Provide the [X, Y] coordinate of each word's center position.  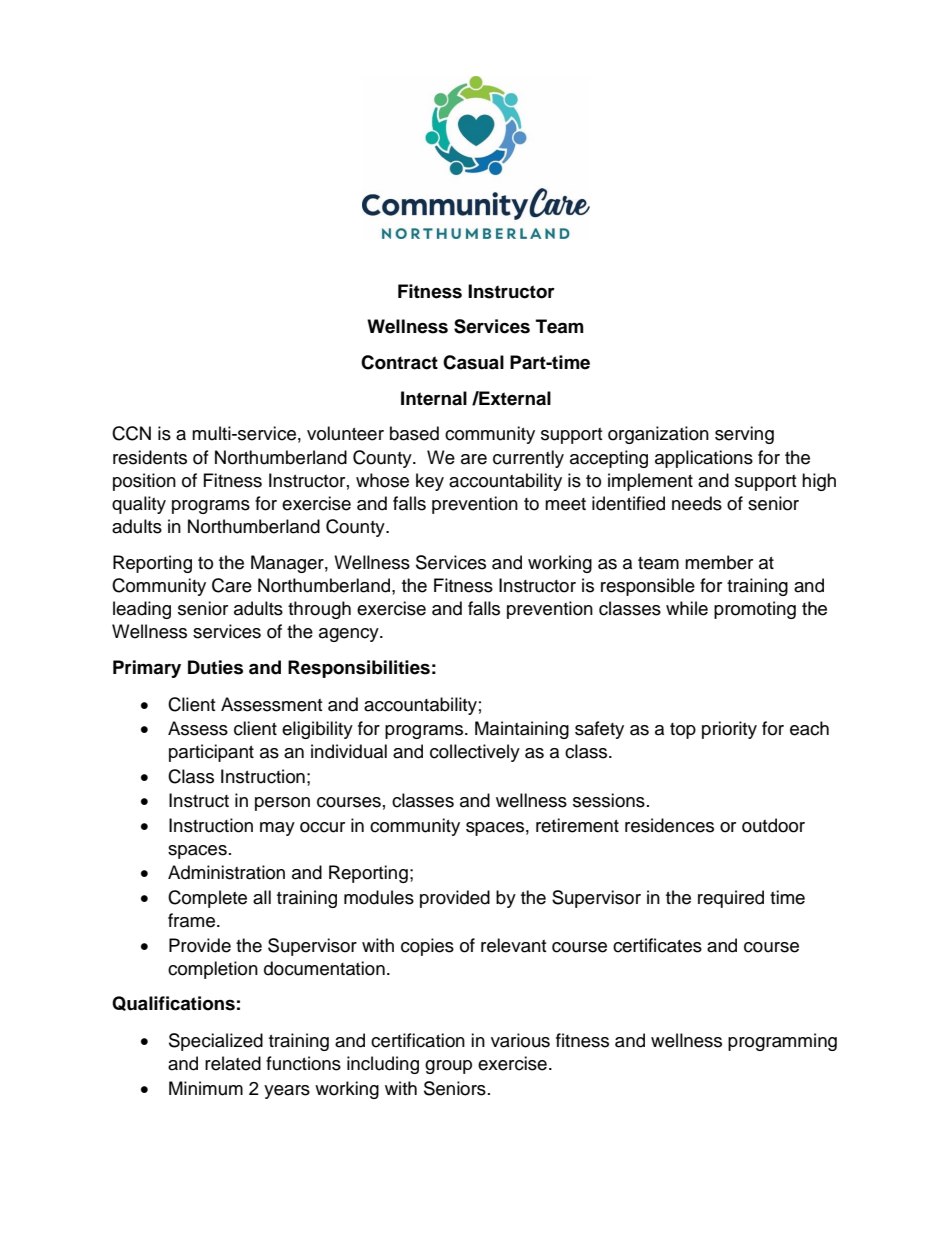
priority [729, 730]
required [731, 899]
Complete [207, 899]
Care [232, 585]
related [233, 1063]
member [719, 562]
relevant [513, 945]
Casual [473, 362]
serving [744, 435]
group [448, 1067]
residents [150, 457]
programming [782, 1042]
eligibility [317, 730]
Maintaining [522, 730]
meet [565, 504]
